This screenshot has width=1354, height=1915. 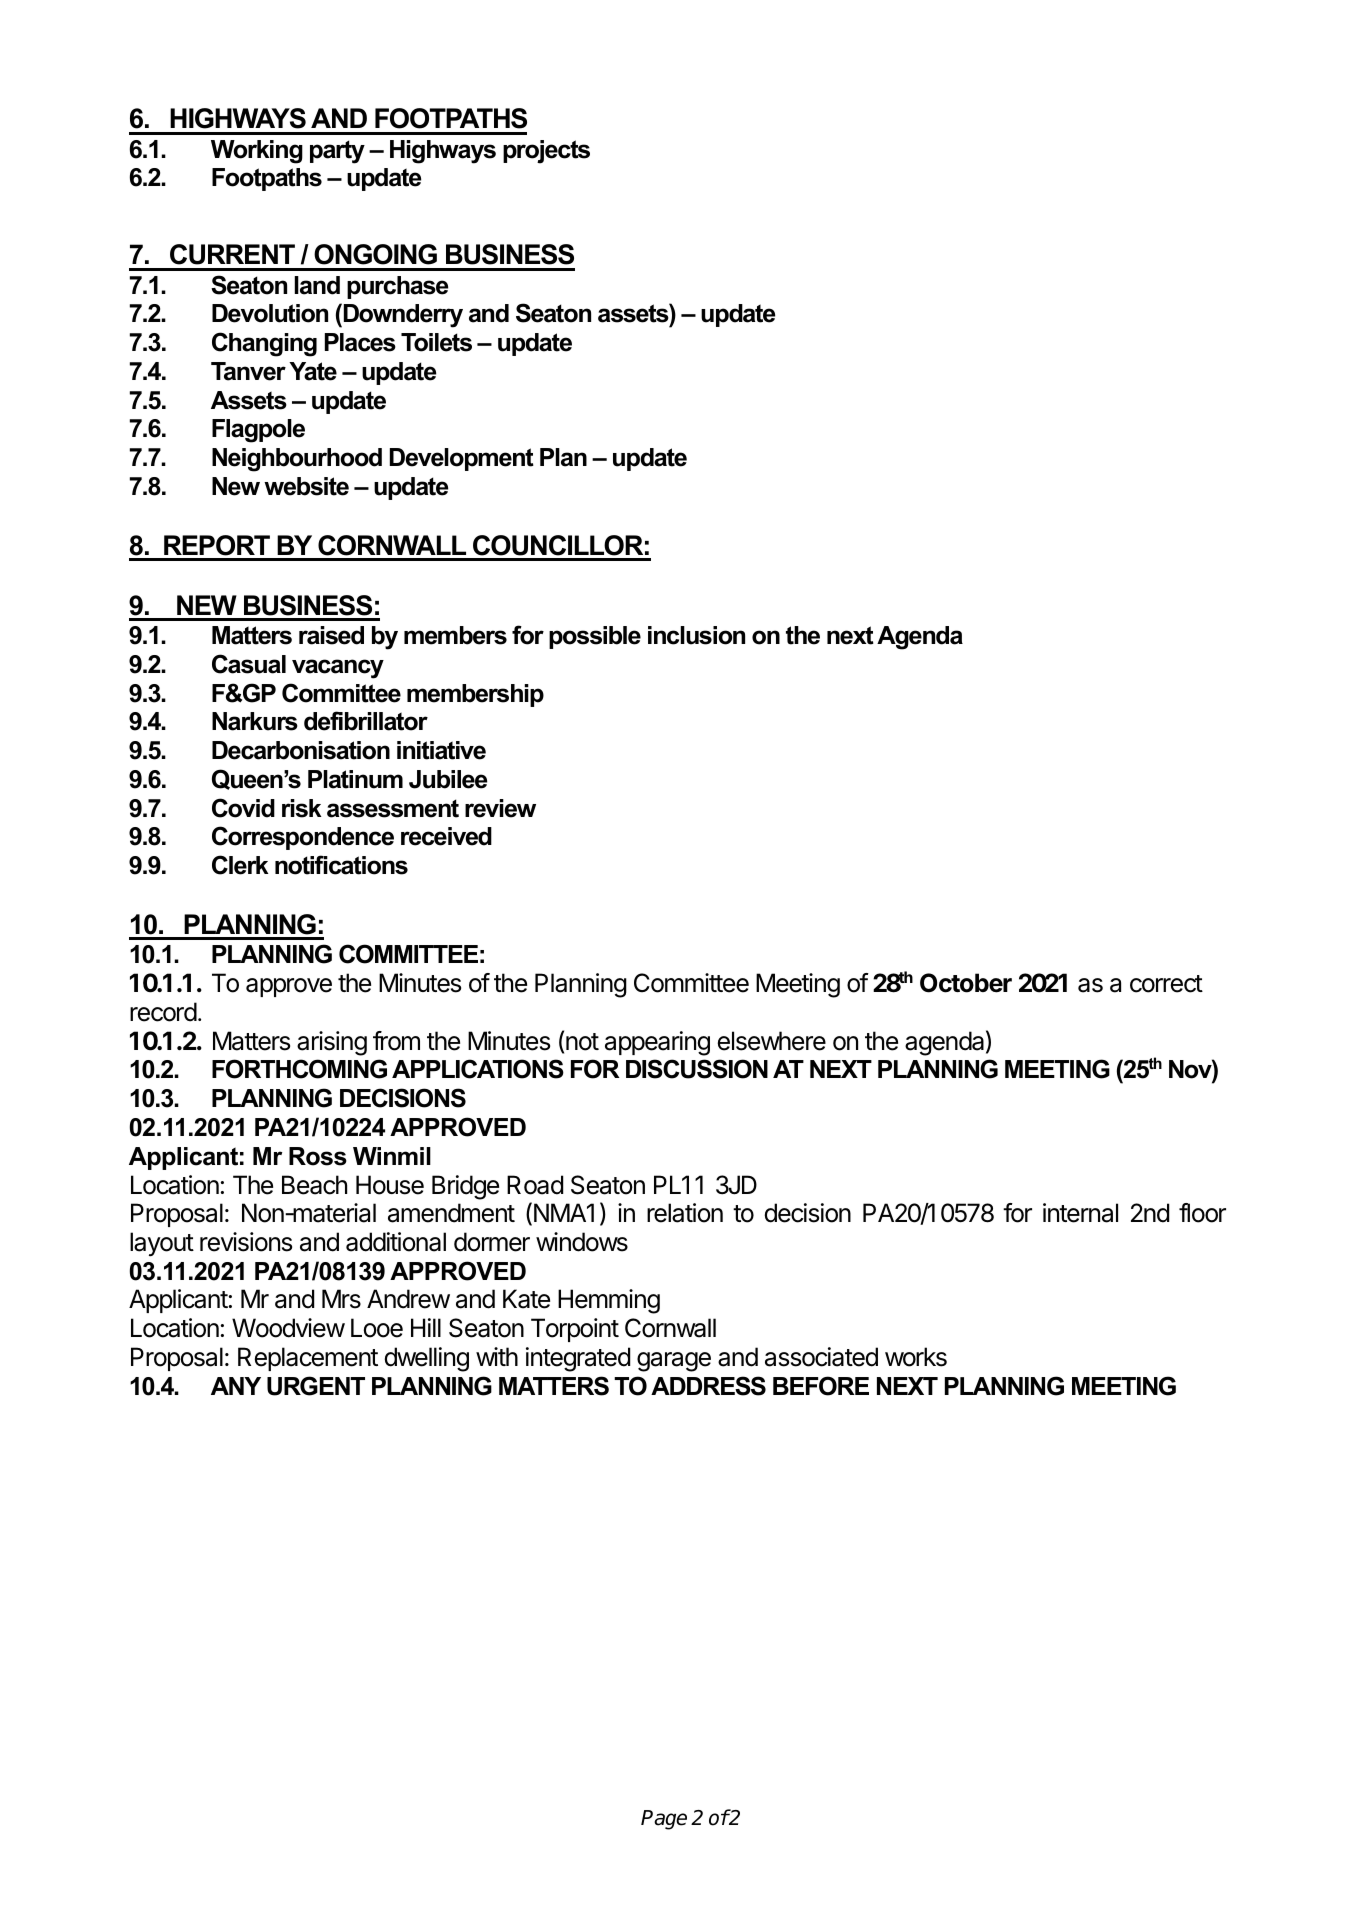 What do you see at coordinates (301, 750) in the screenshot?
I see `Decarbonisation` at bounding box center [301, 750].
